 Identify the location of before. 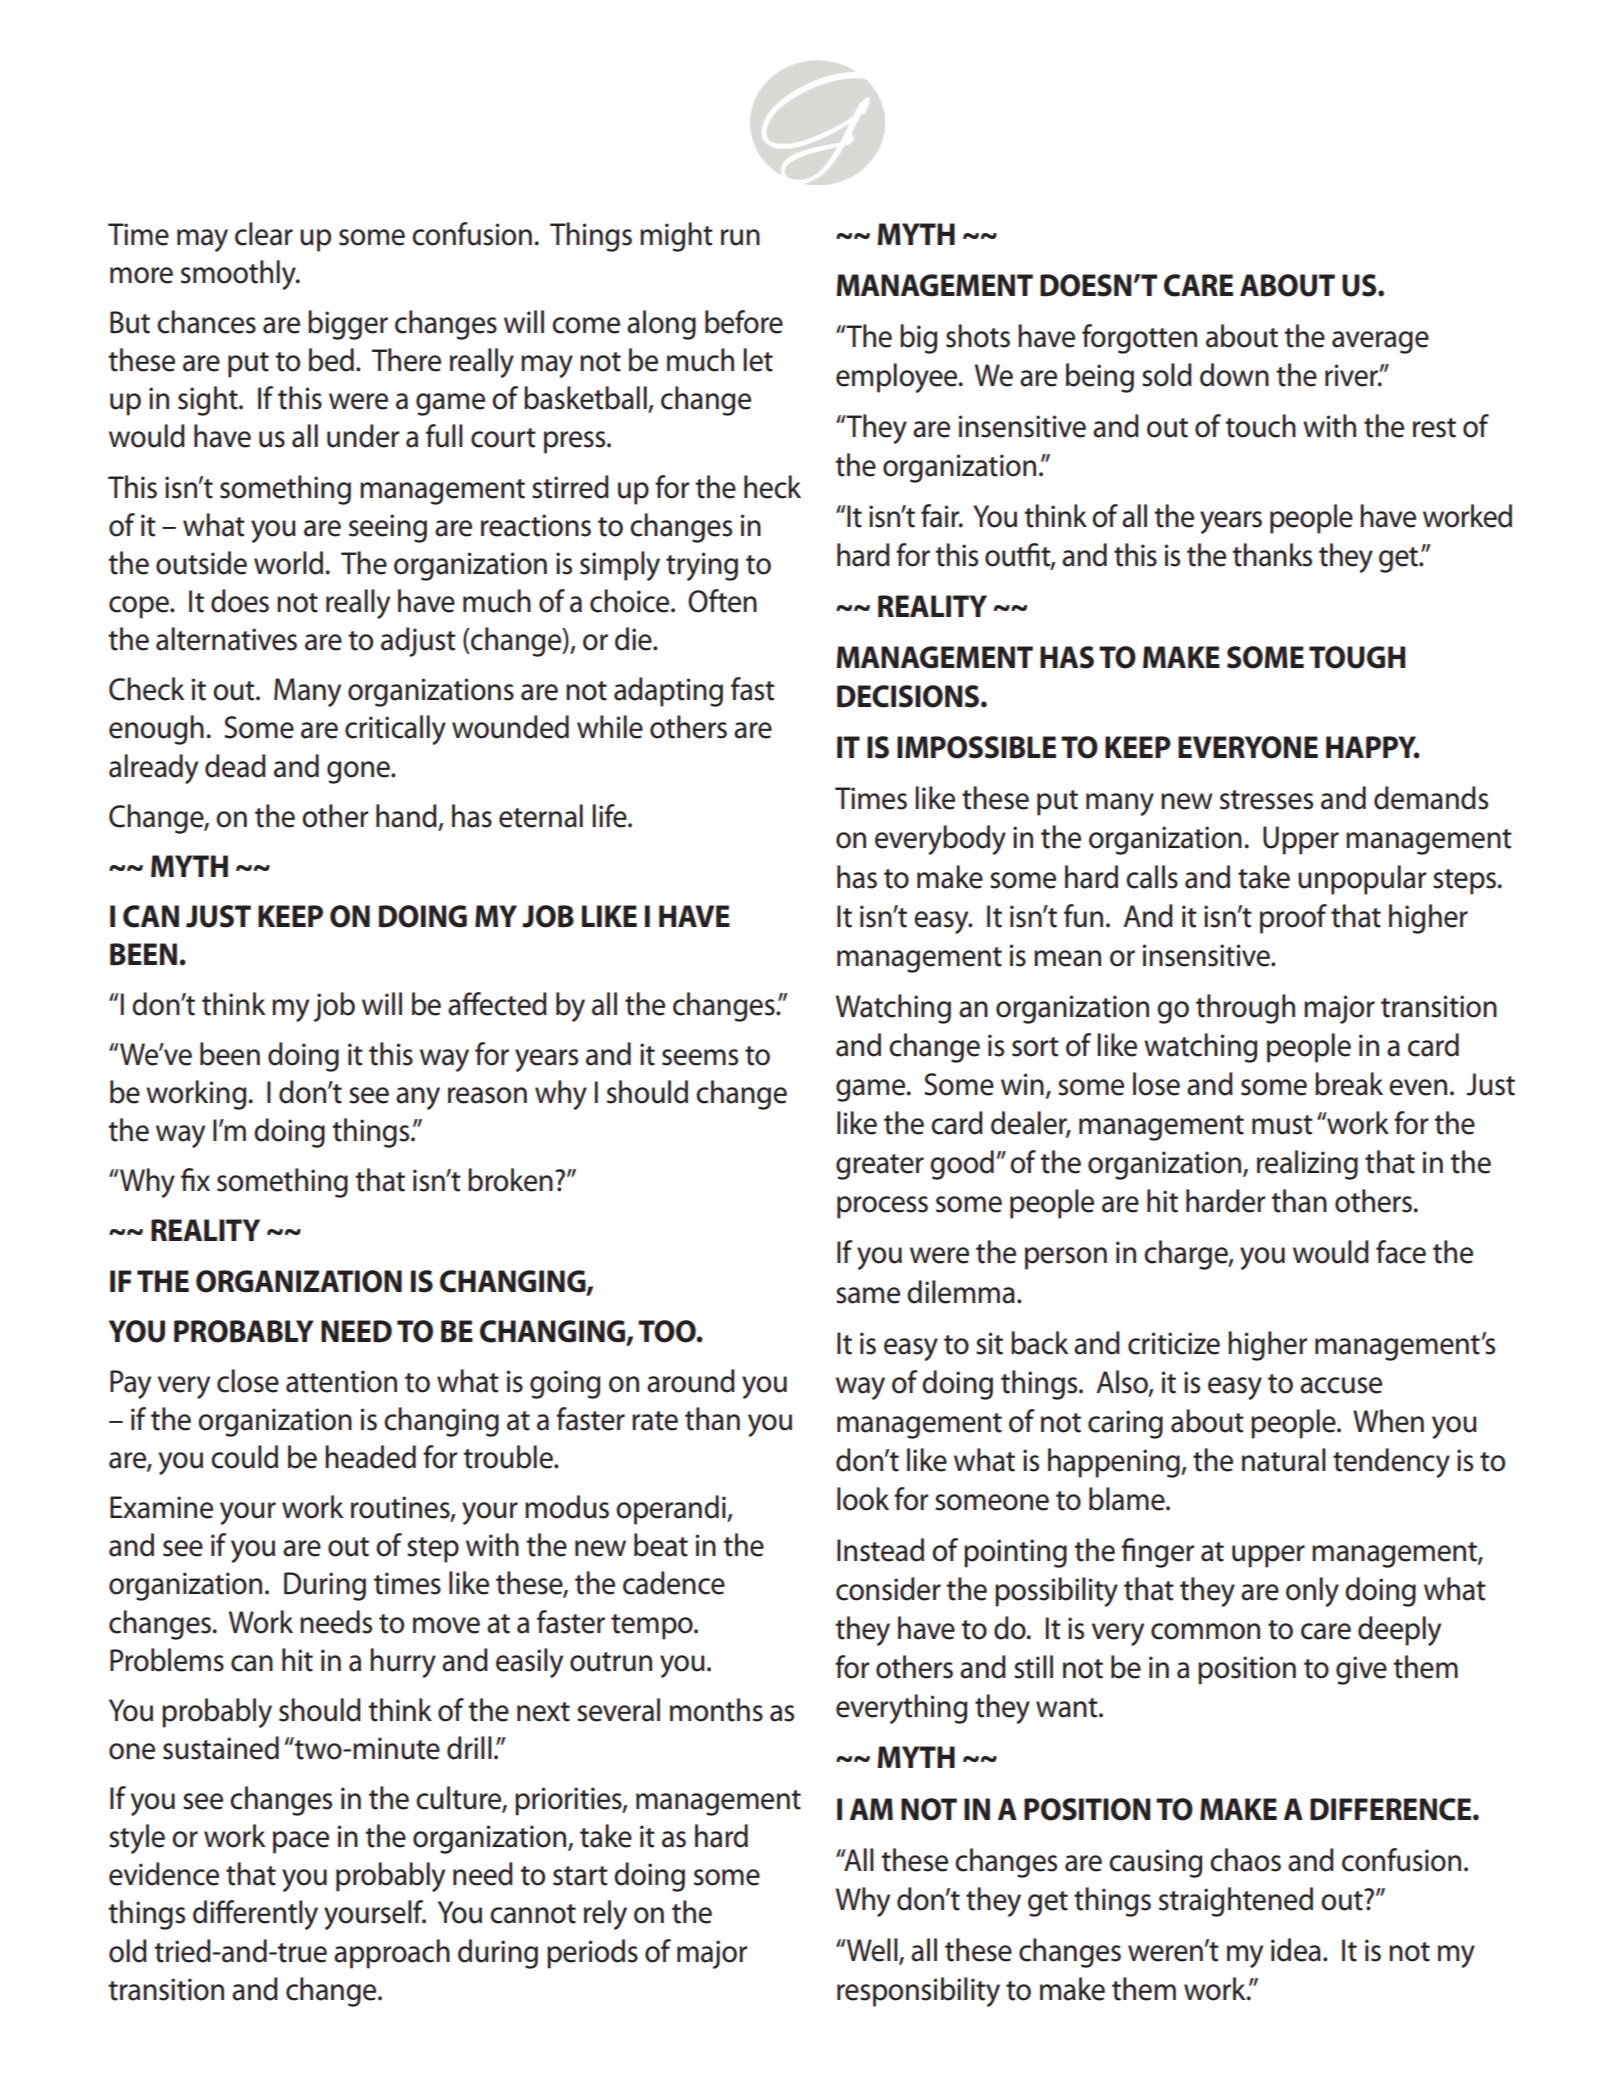
(744, 322).
